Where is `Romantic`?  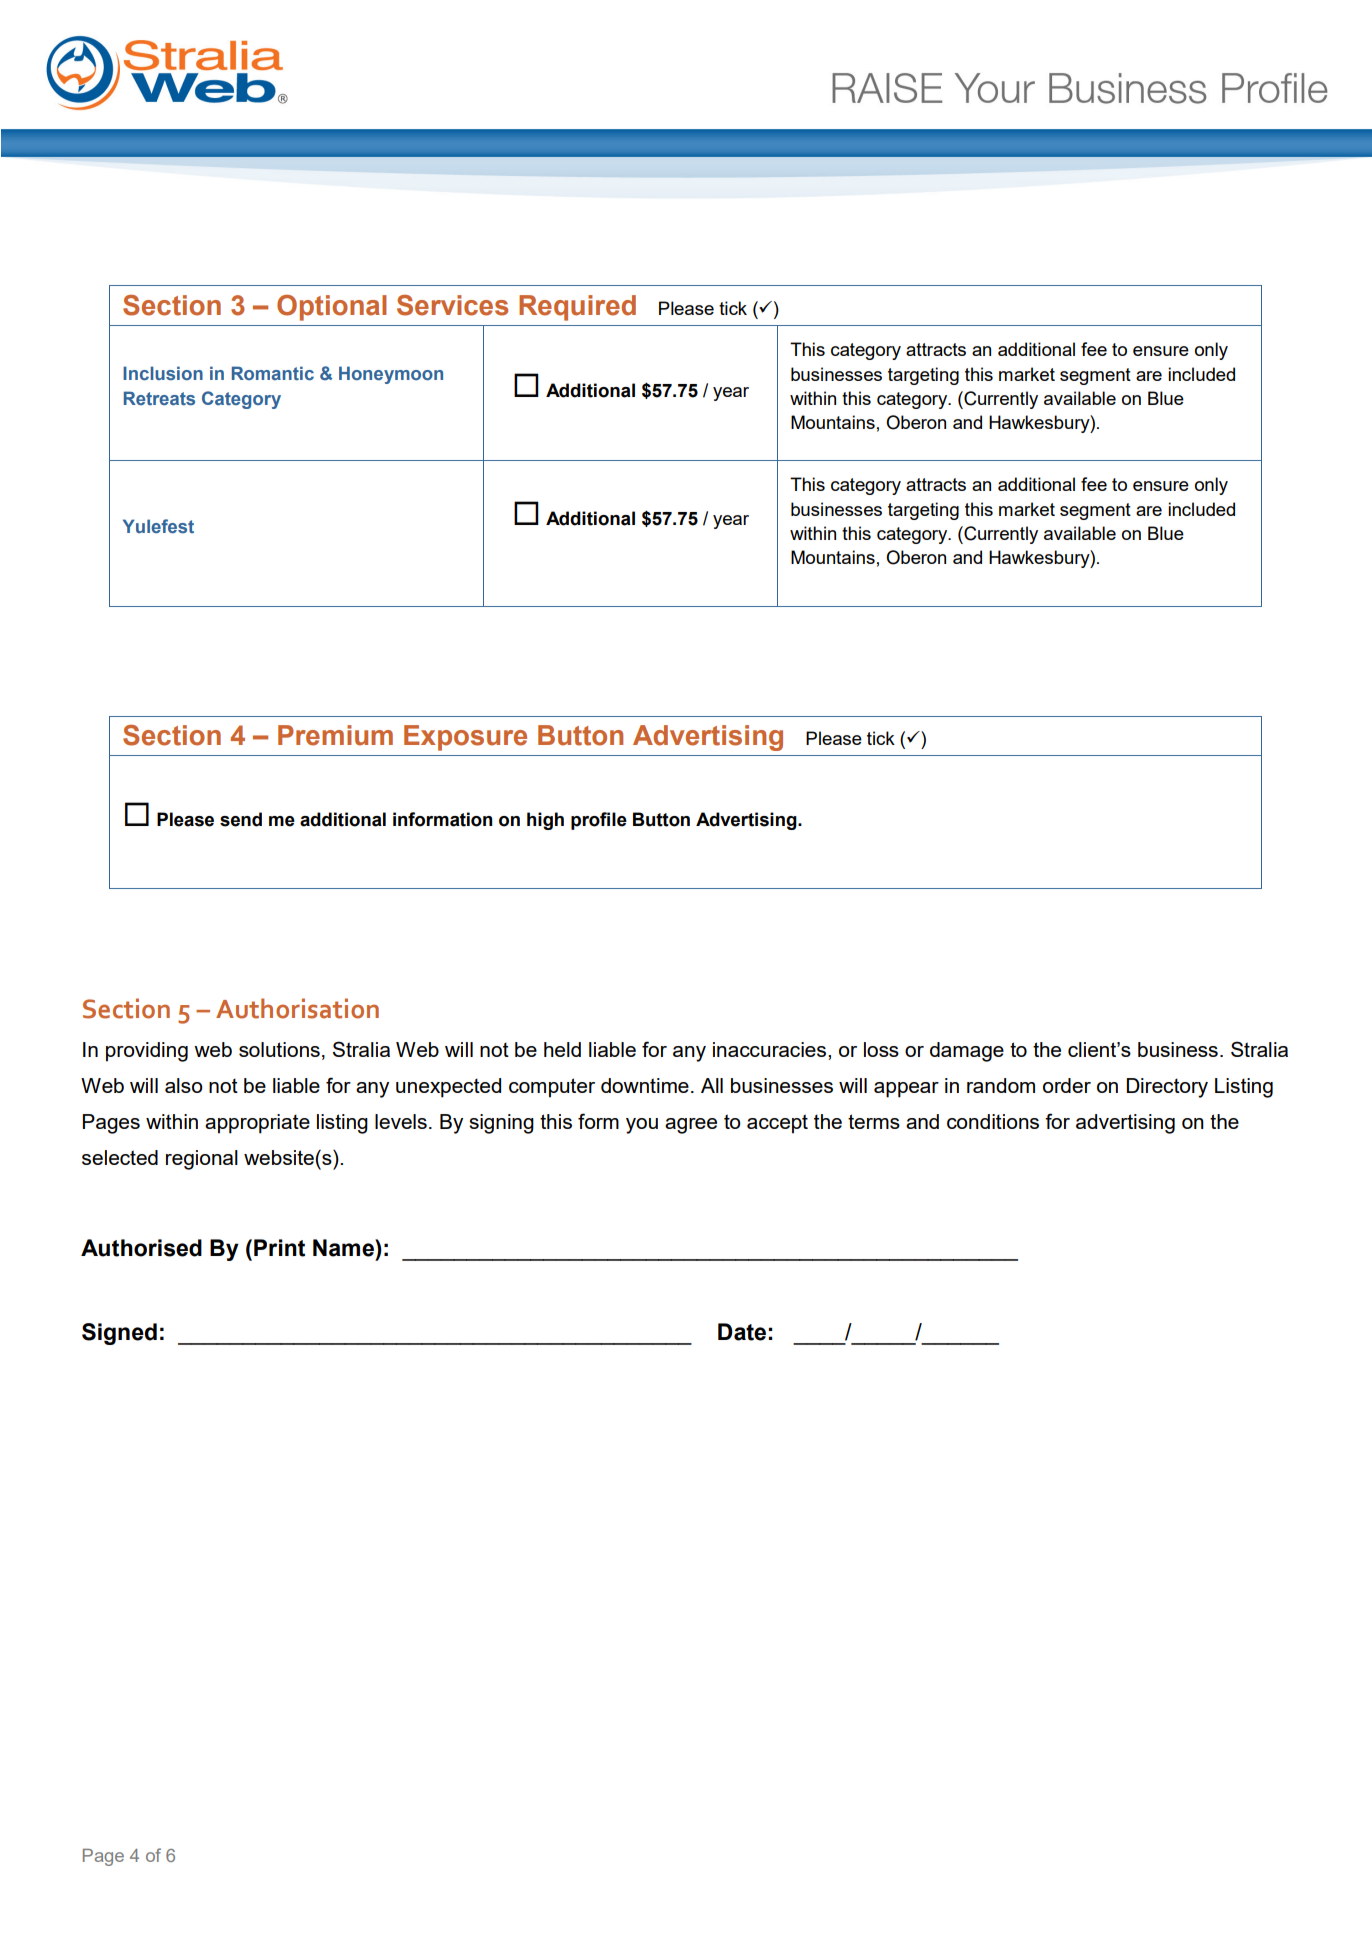
Romantic is located at coordinates (273, 373).
